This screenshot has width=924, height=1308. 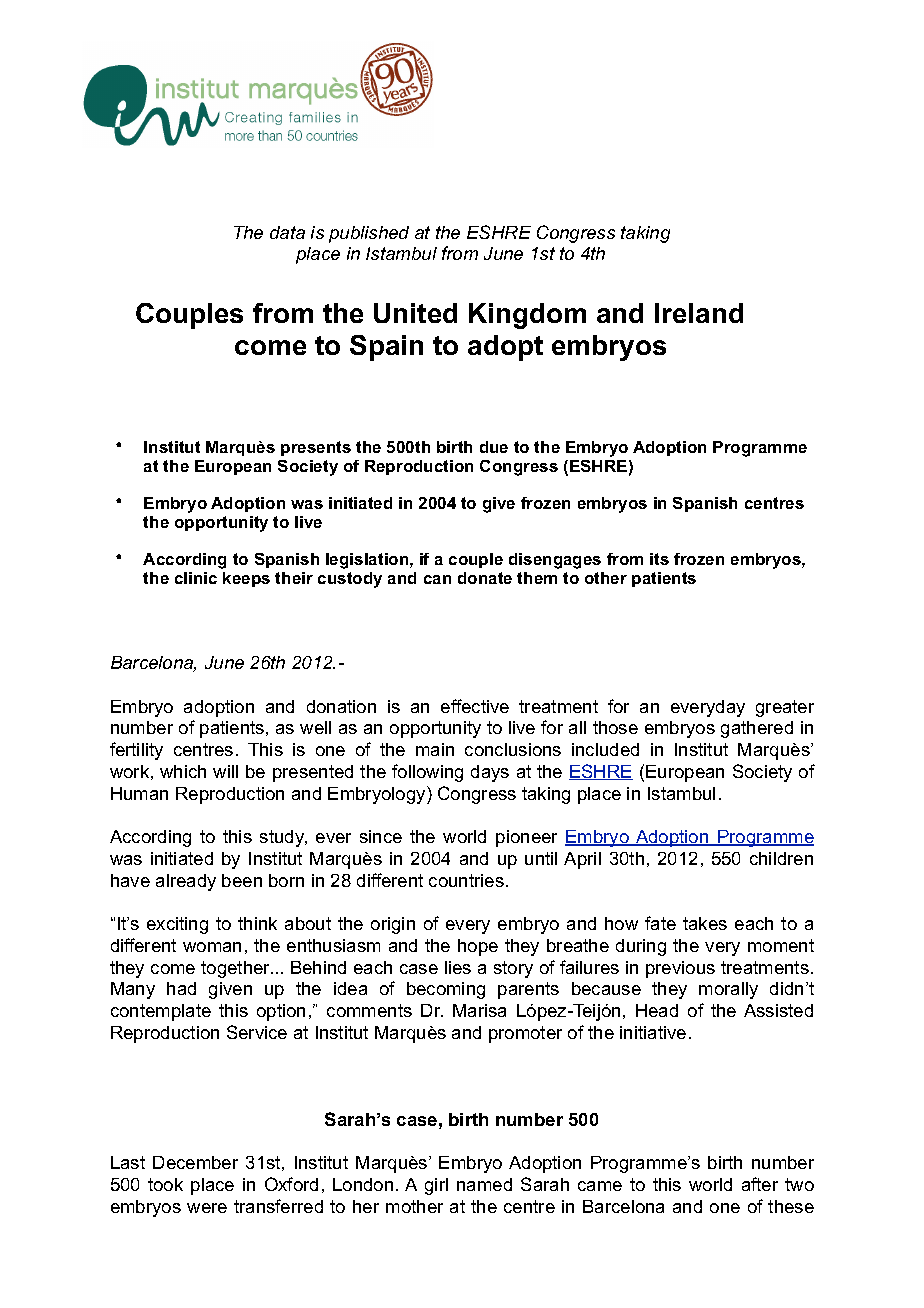 What do you see at coordinates (225, 771) in the screenshot?
I see `will` at bounding box center [225, 771].
